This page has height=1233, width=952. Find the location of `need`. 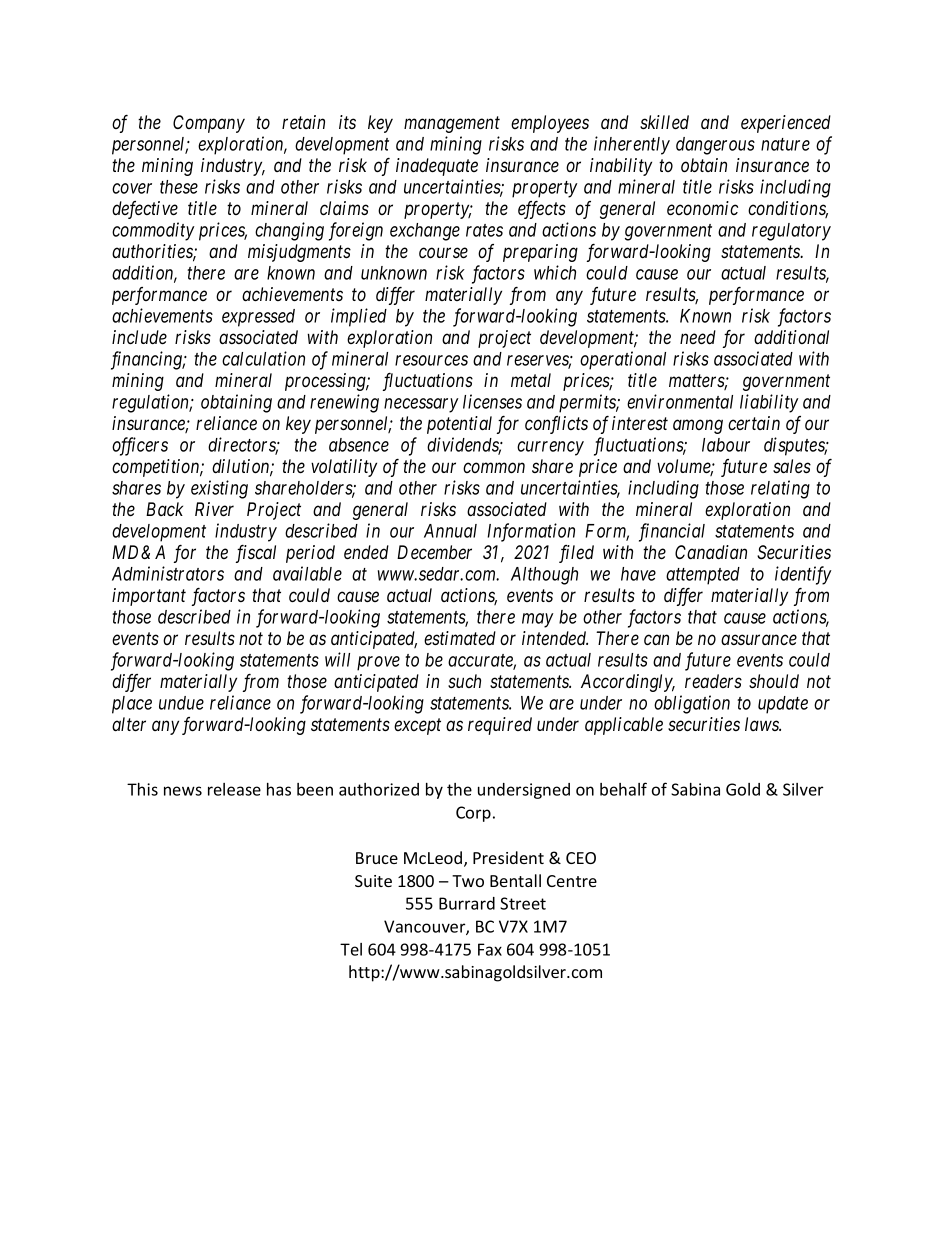

need is located at coordinates (698, 337).
